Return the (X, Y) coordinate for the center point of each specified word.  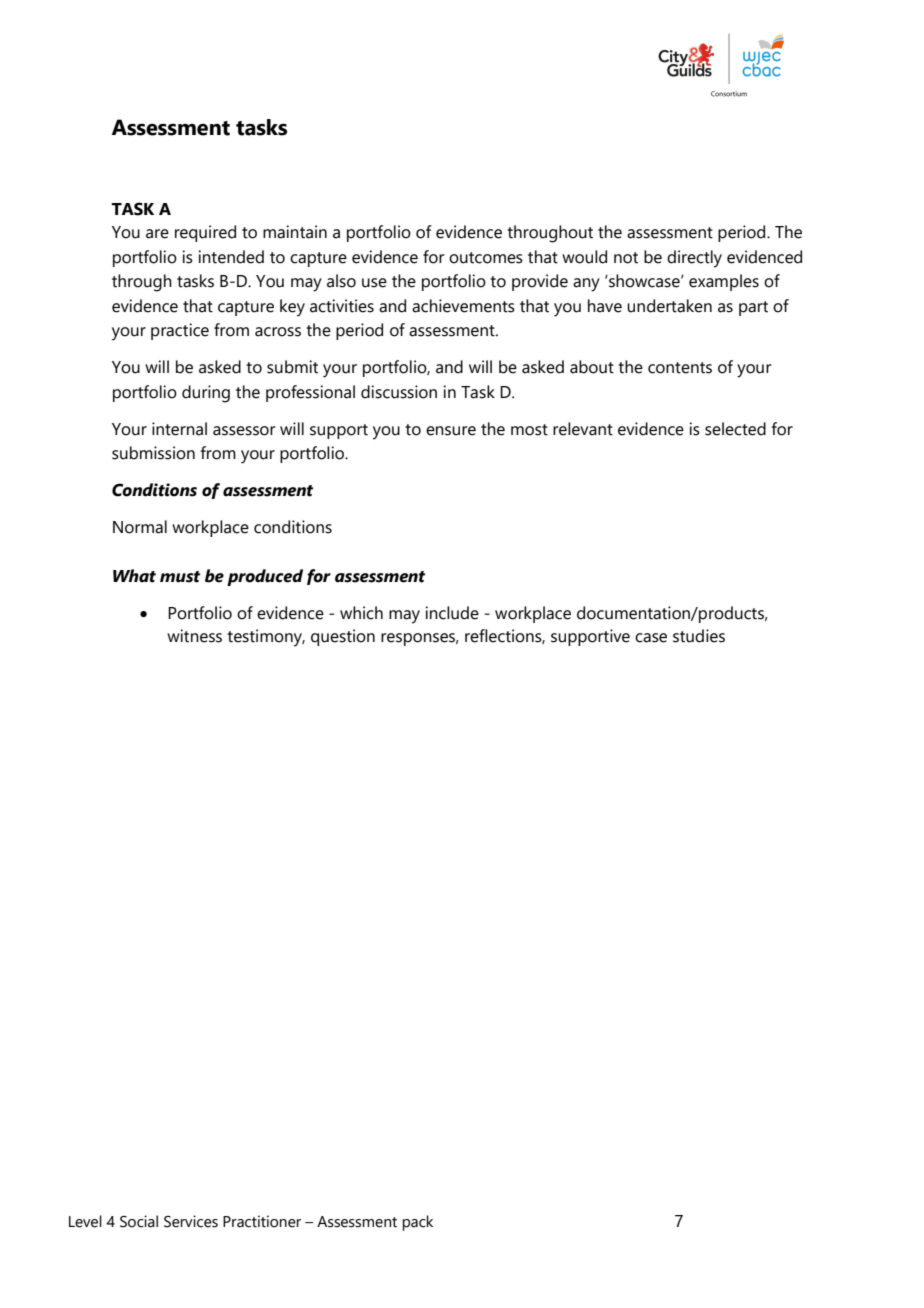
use (374, 283)
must (180, 577)
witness (194, 636)
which (361, 613)
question (343, 637)
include (452, 613)
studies (699, 636)
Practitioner (262, 1221)
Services (191, 1221)
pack (417, 1223)
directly (694, 259)
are (157, 234)
